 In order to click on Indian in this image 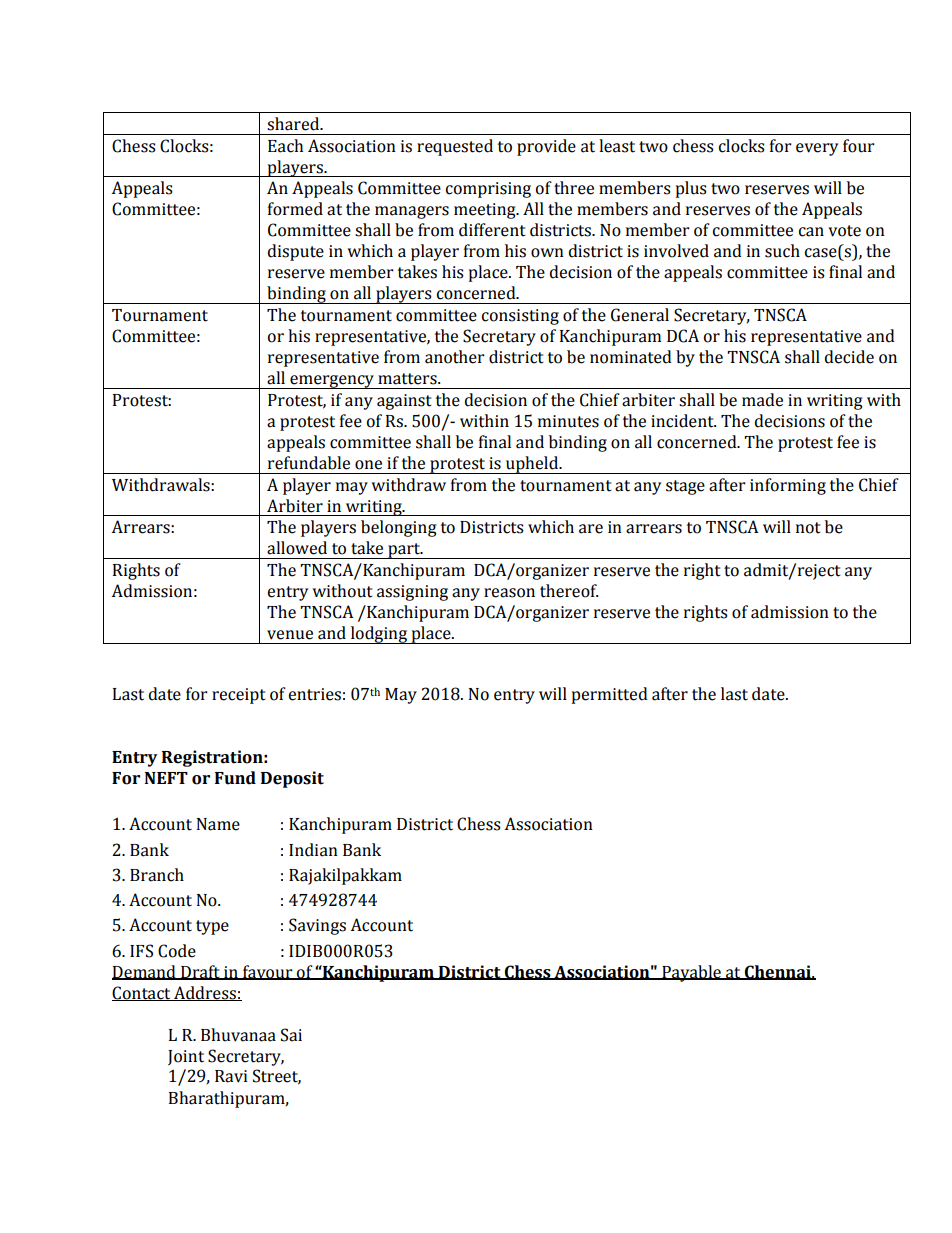, I will do `click(313, 850)`.
